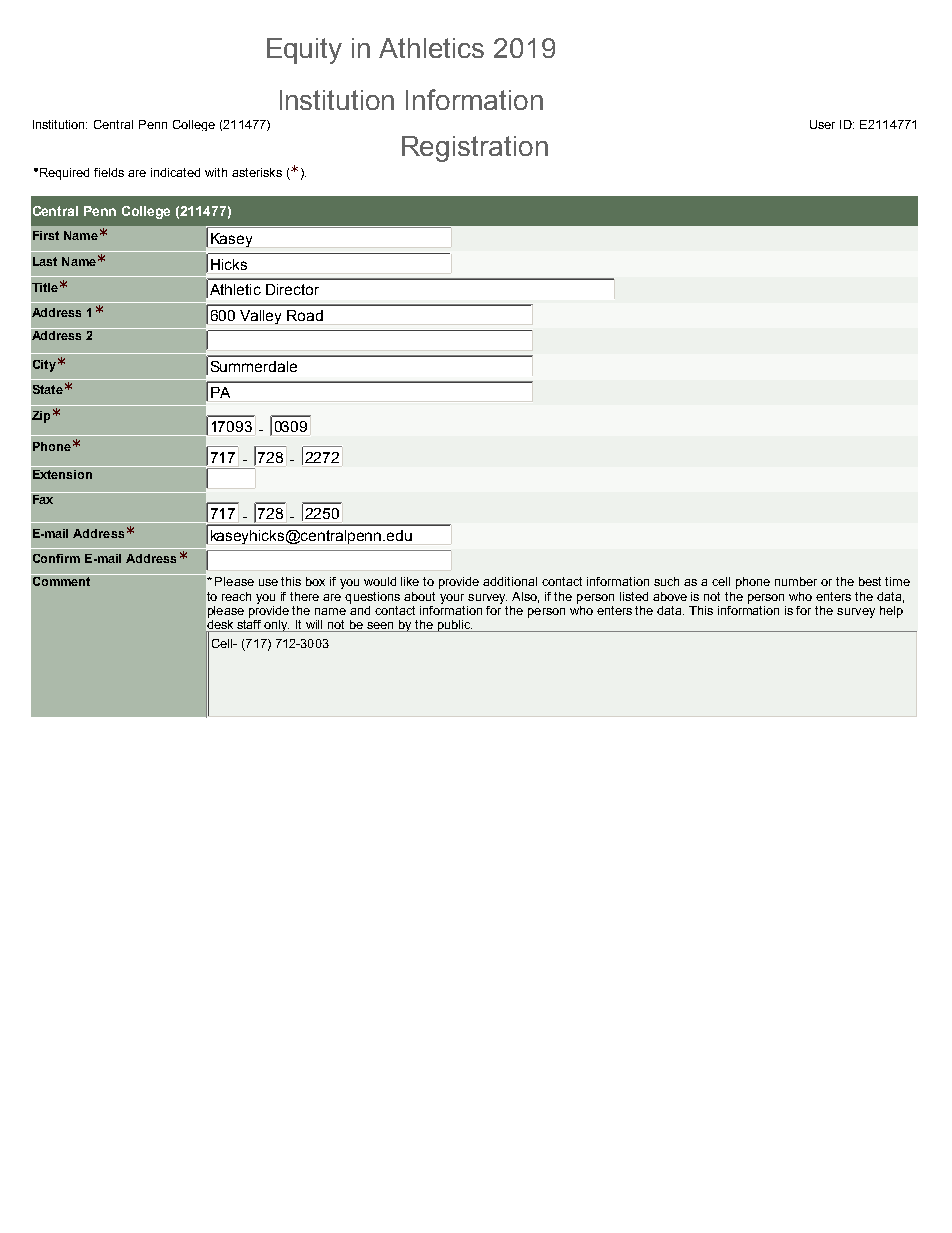 The height and width of the document is (1233, 952). Describe the element at coordinates (292, 289) in the document. I see `Director` at that location.
